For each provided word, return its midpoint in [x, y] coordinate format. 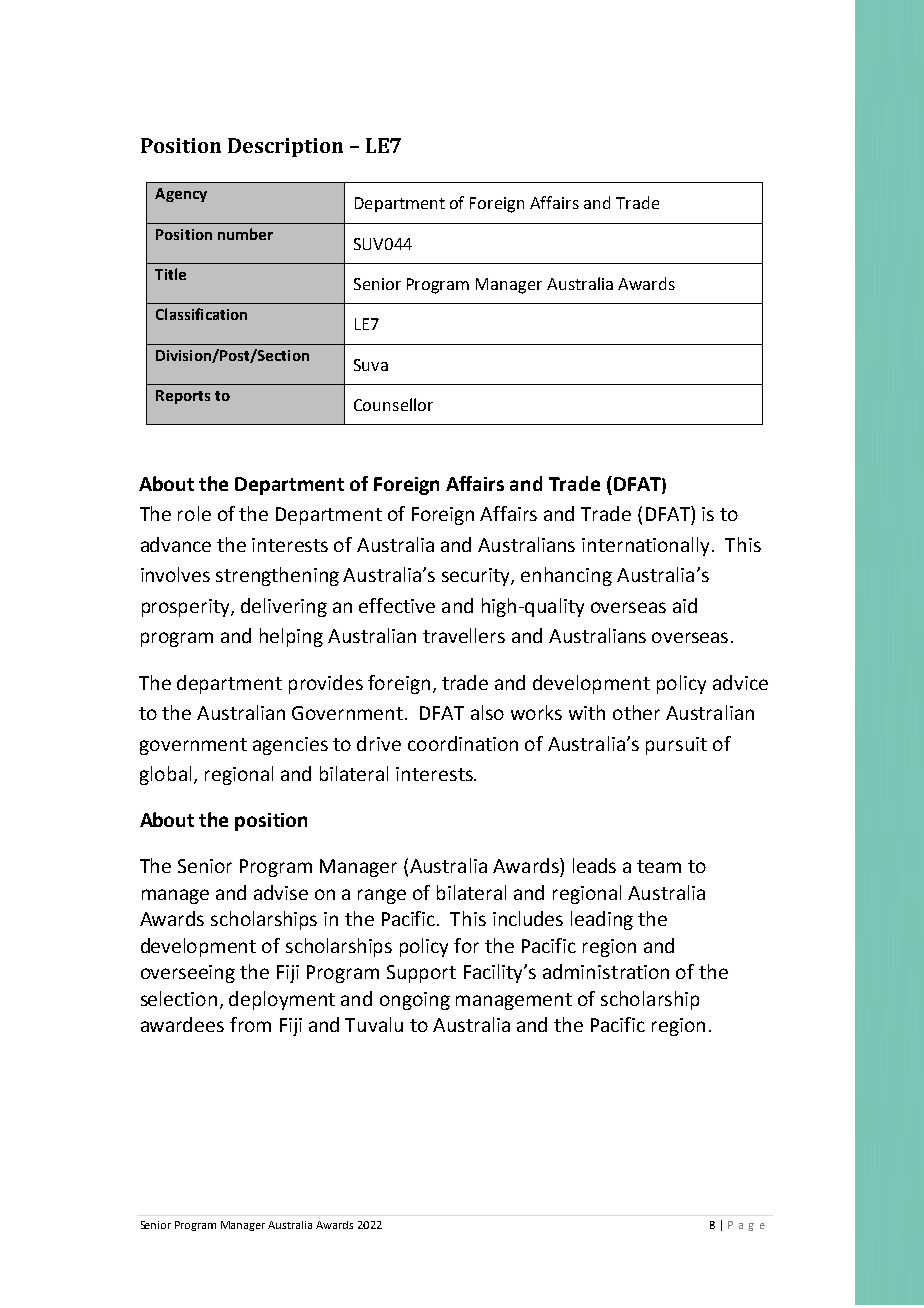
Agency [181, 195]
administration [606, 971]
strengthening [277, 576]
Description [285, 147]
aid [685, 605]
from [250, 1024]
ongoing [415, 1001]
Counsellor [393, 404]
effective [397, 605]
